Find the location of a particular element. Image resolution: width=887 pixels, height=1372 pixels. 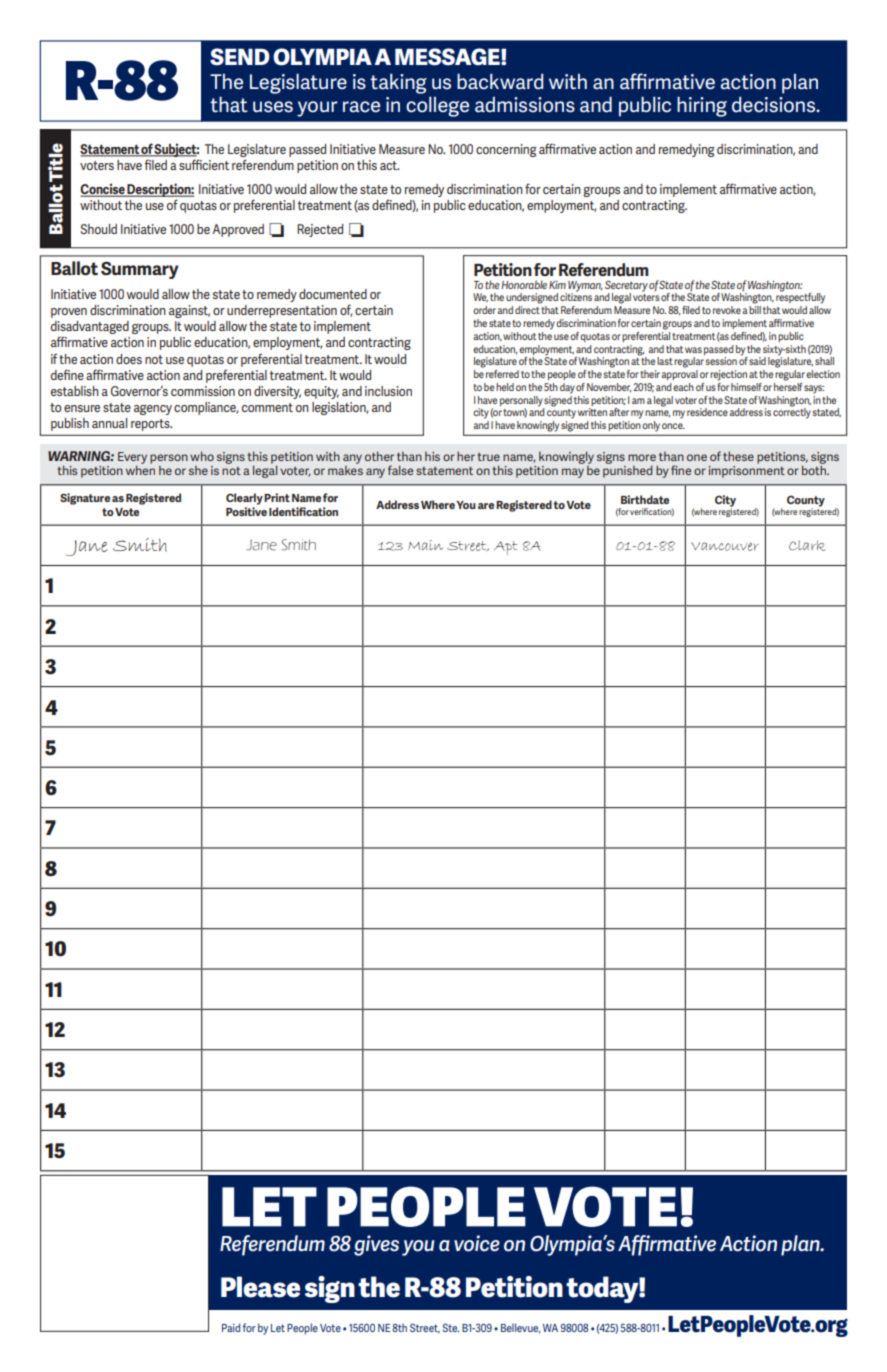

Paid is located at coordinates (231, 1327).
